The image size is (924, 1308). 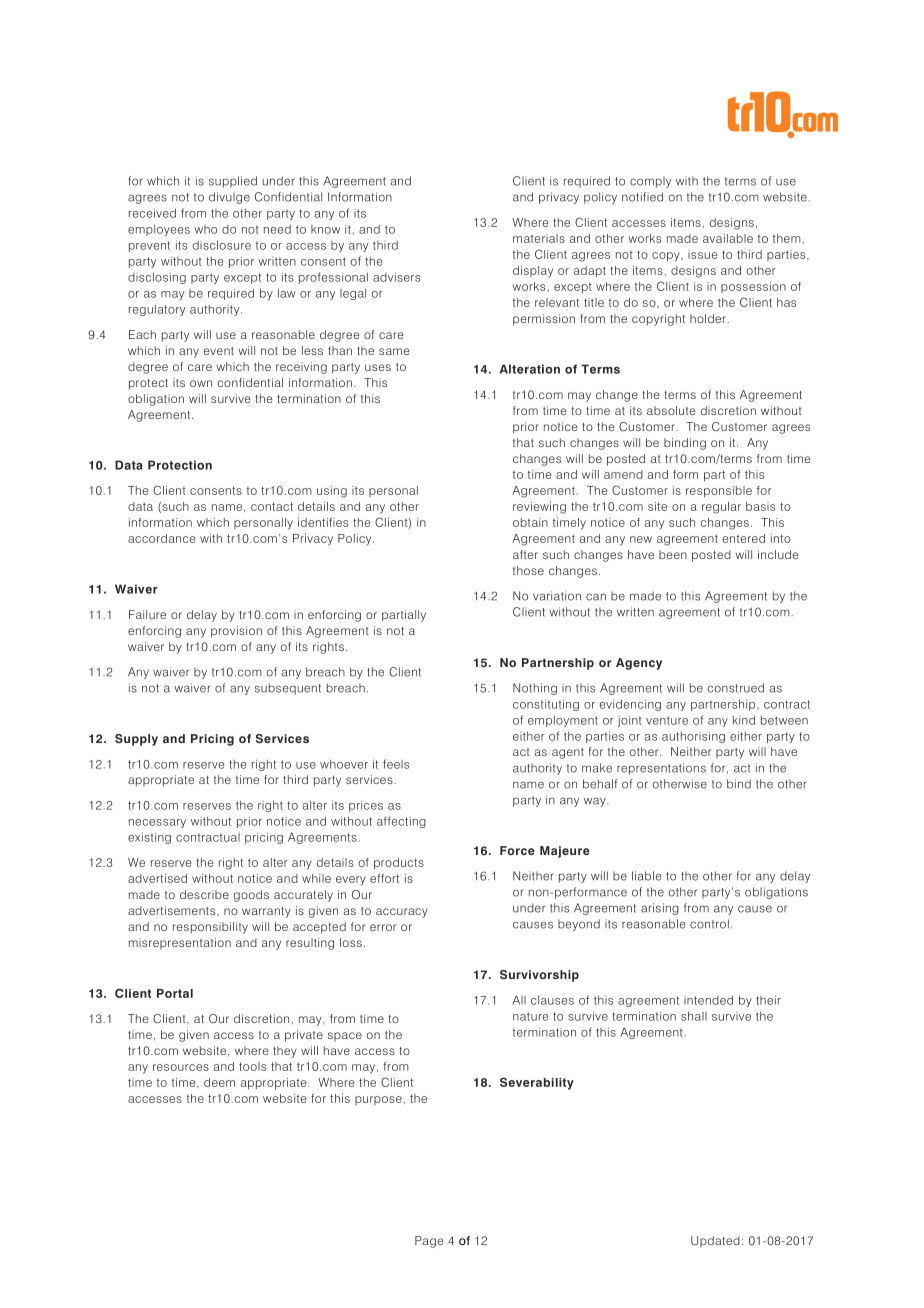 What do you see at coordinates (693, 737) in the screenshot?
I see `authorising` at bounding box center [693, 737].
